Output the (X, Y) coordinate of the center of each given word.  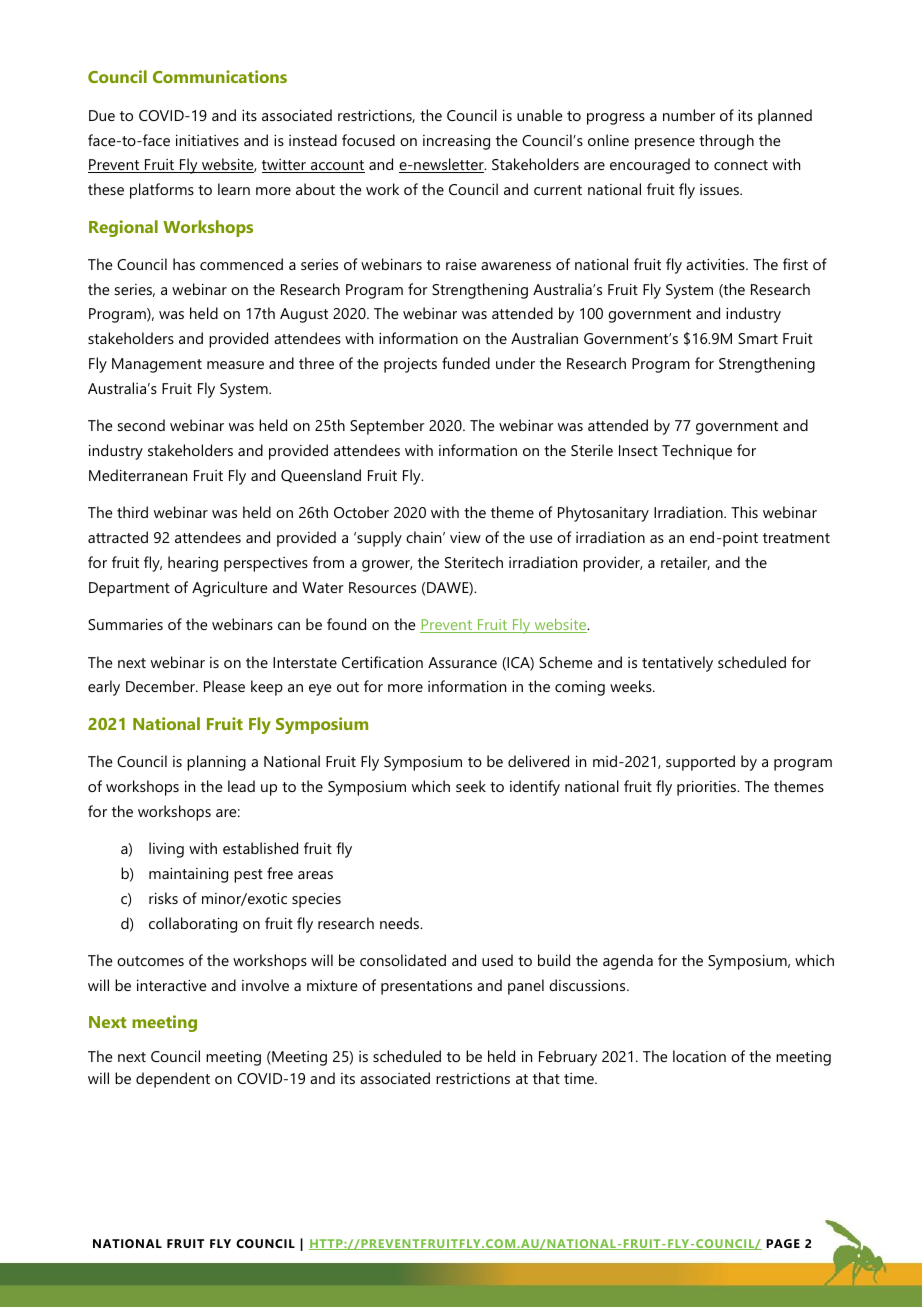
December (161, 686)
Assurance (462, 662)
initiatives (207, 140)
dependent (173, 1080)
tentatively (677, 664)
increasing (456, 142)
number (689, 115)
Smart (758, 338)
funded (466, 363)
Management (157, 365)
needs (400, 923)
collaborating (193, 925)
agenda (628, 962)
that (546, 1078)
